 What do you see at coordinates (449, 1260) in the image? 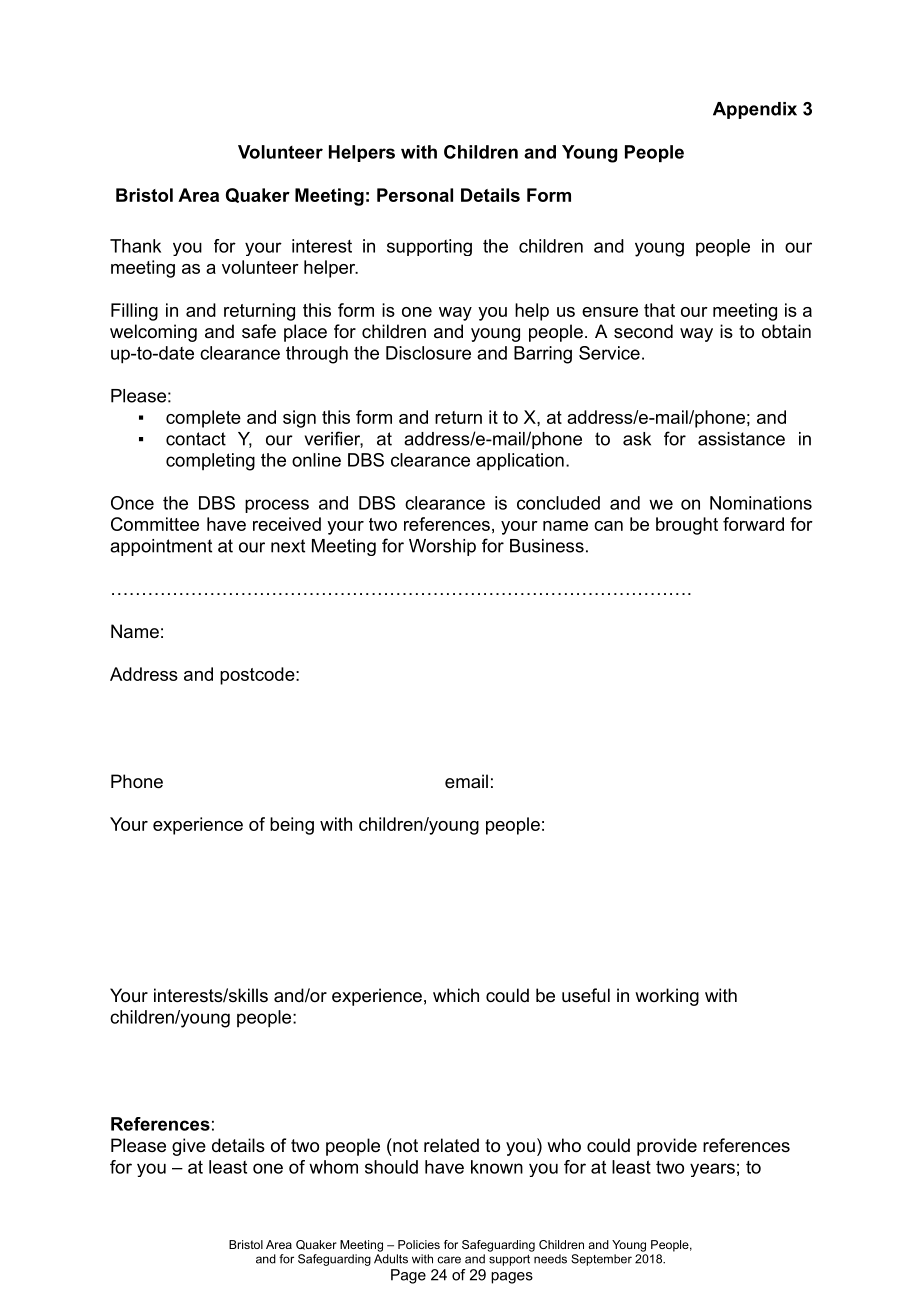
I see `care` at bounding box center [449, 1260].
